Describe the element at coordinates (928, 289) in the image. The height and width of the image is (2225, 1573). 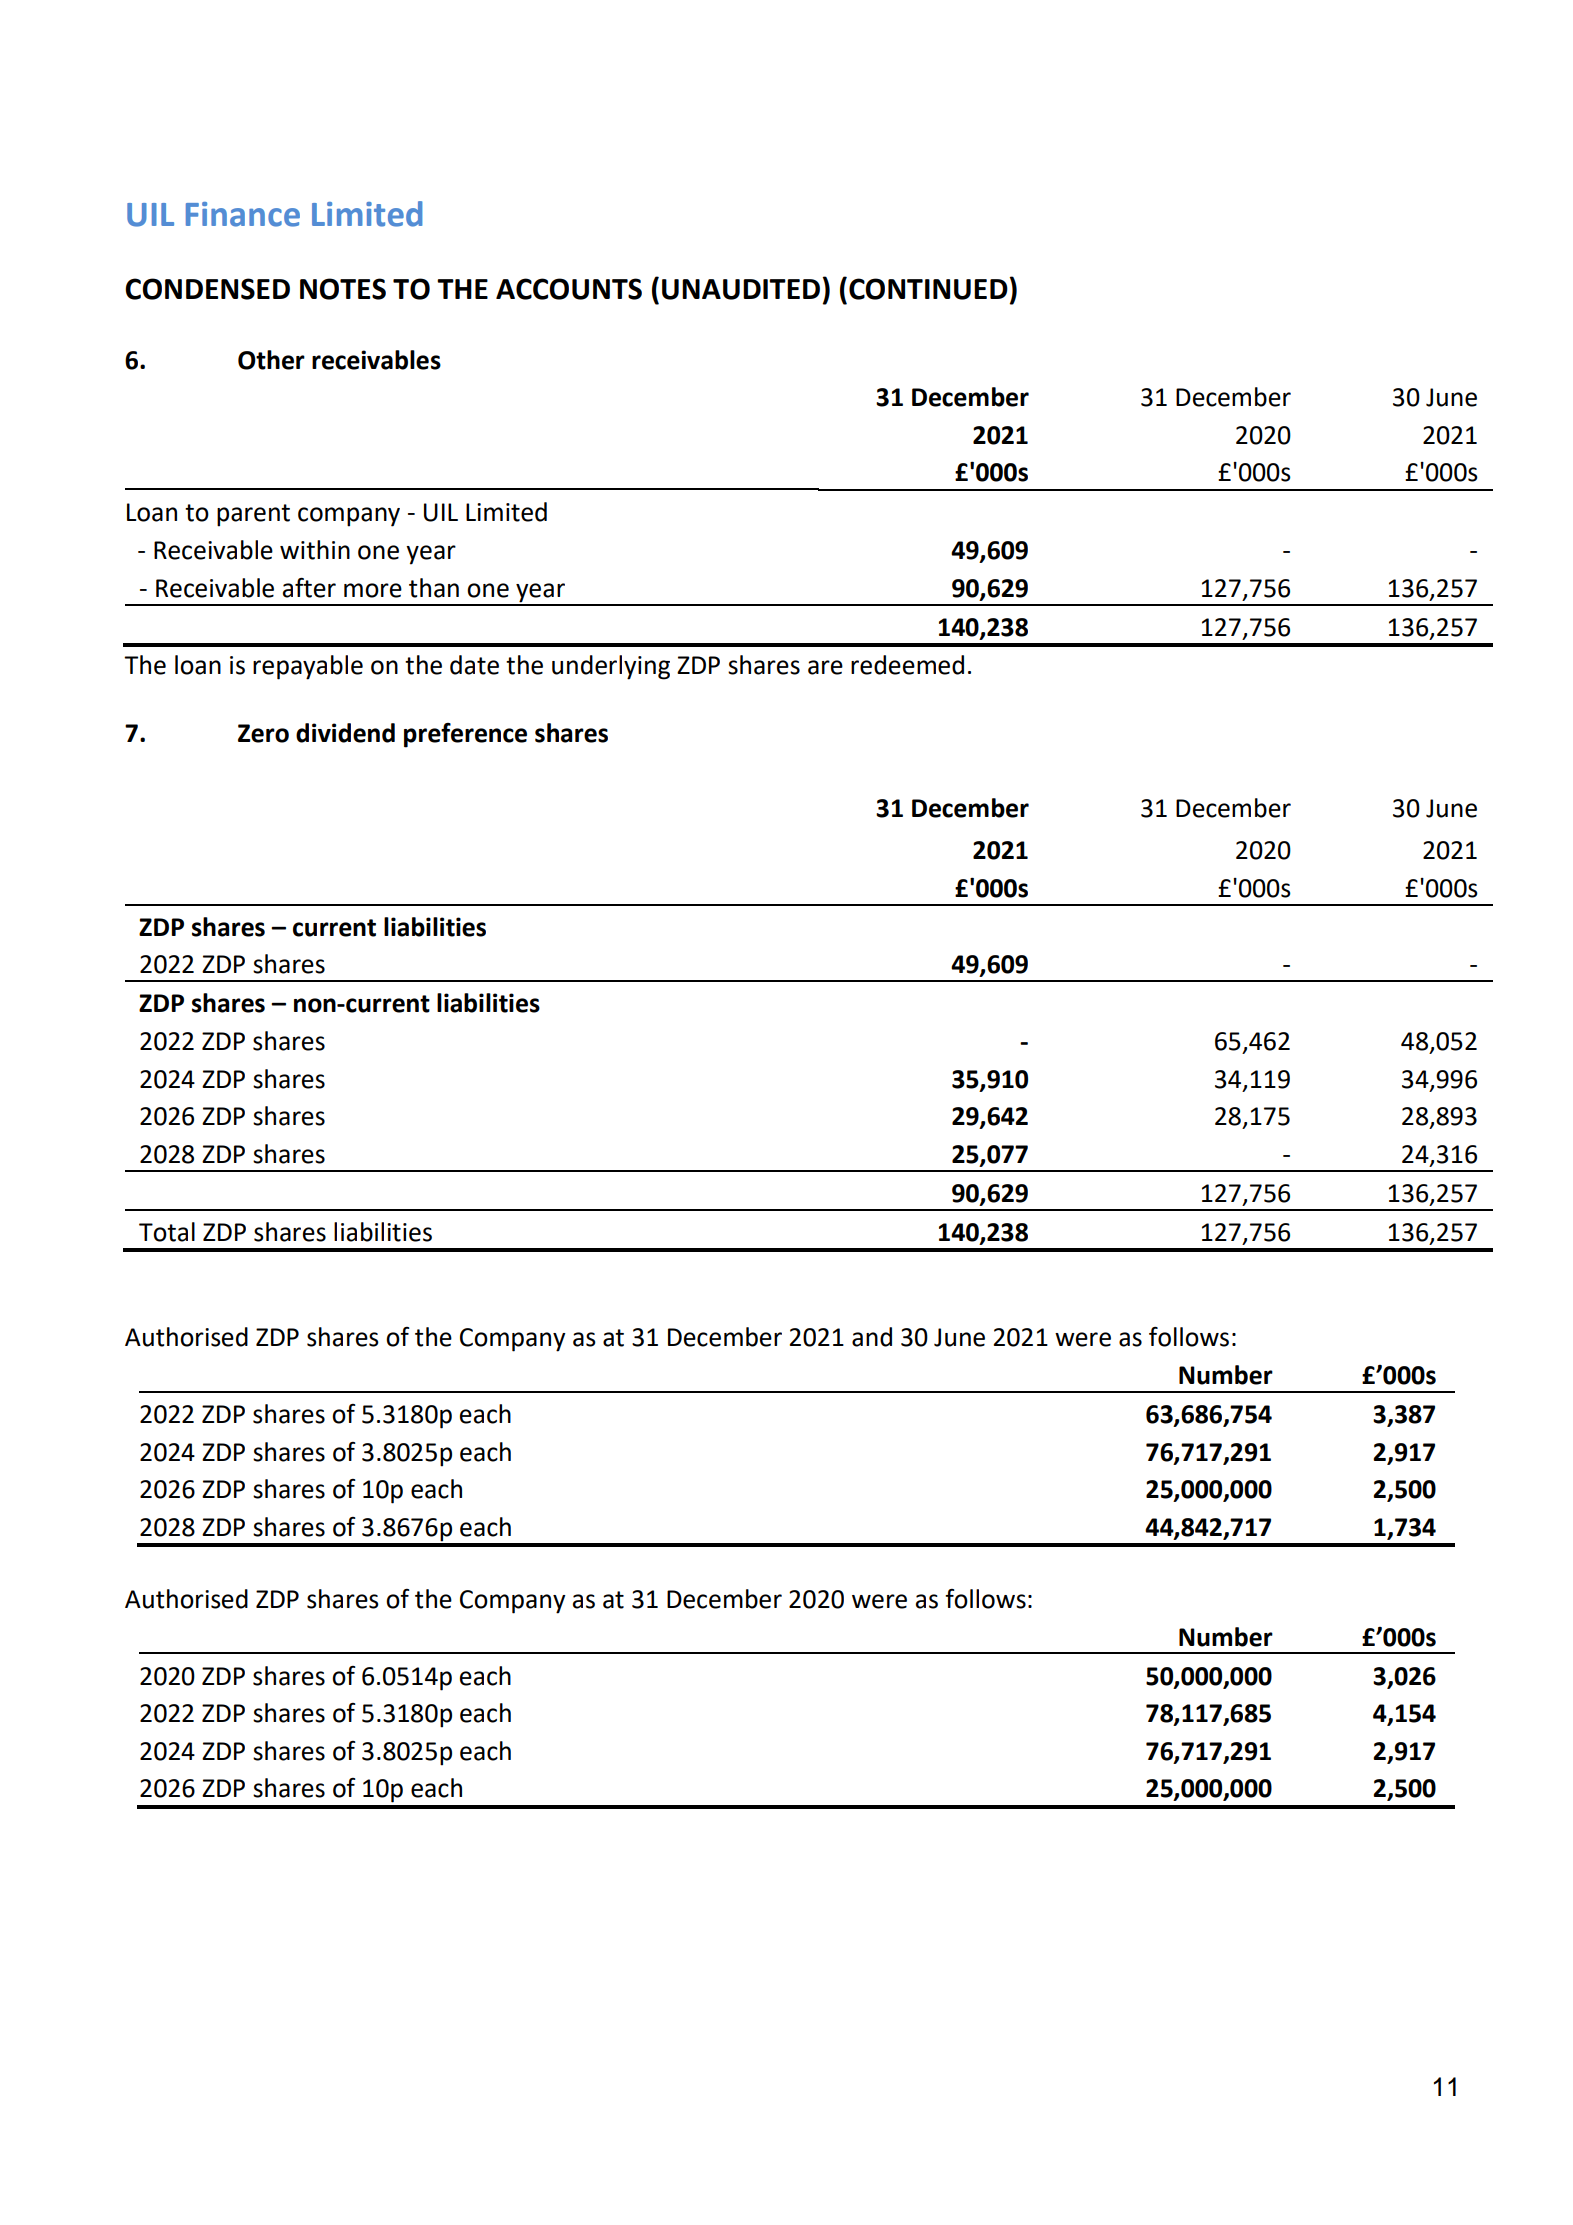
I see `CONTINUED` at that location.
